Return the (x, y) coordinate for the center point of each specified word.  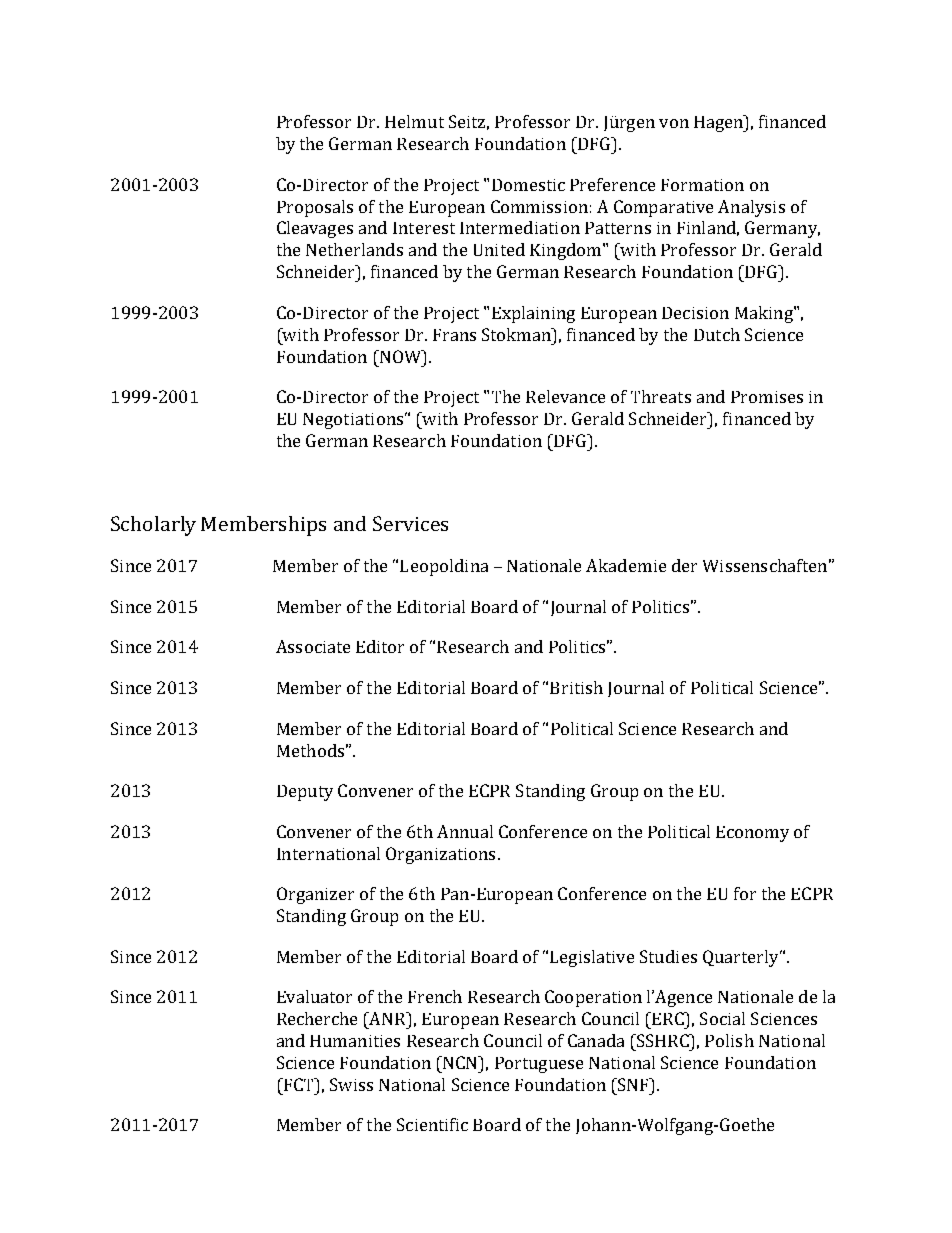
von (674, 123)
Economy (752, 834)
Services (410, 523)
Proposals (315, 208)
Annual (465, 831)
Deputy (305, 793)
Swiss (351, 1084)
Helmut (414, 121)
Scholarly (153, 526)
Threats (661, 396)
